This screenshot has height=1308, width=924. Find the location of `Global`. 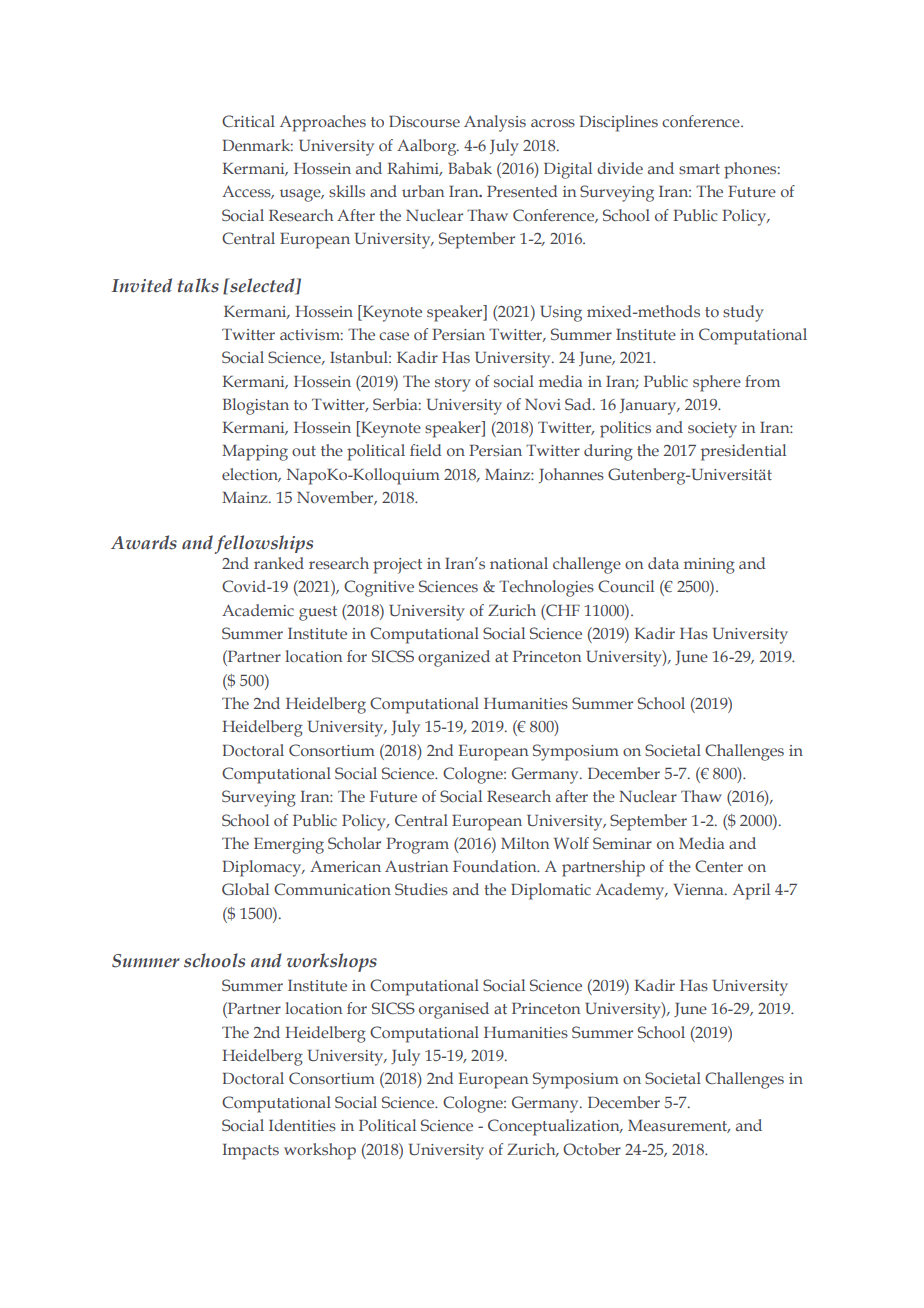

Global is located at coordinates (245, 889).
